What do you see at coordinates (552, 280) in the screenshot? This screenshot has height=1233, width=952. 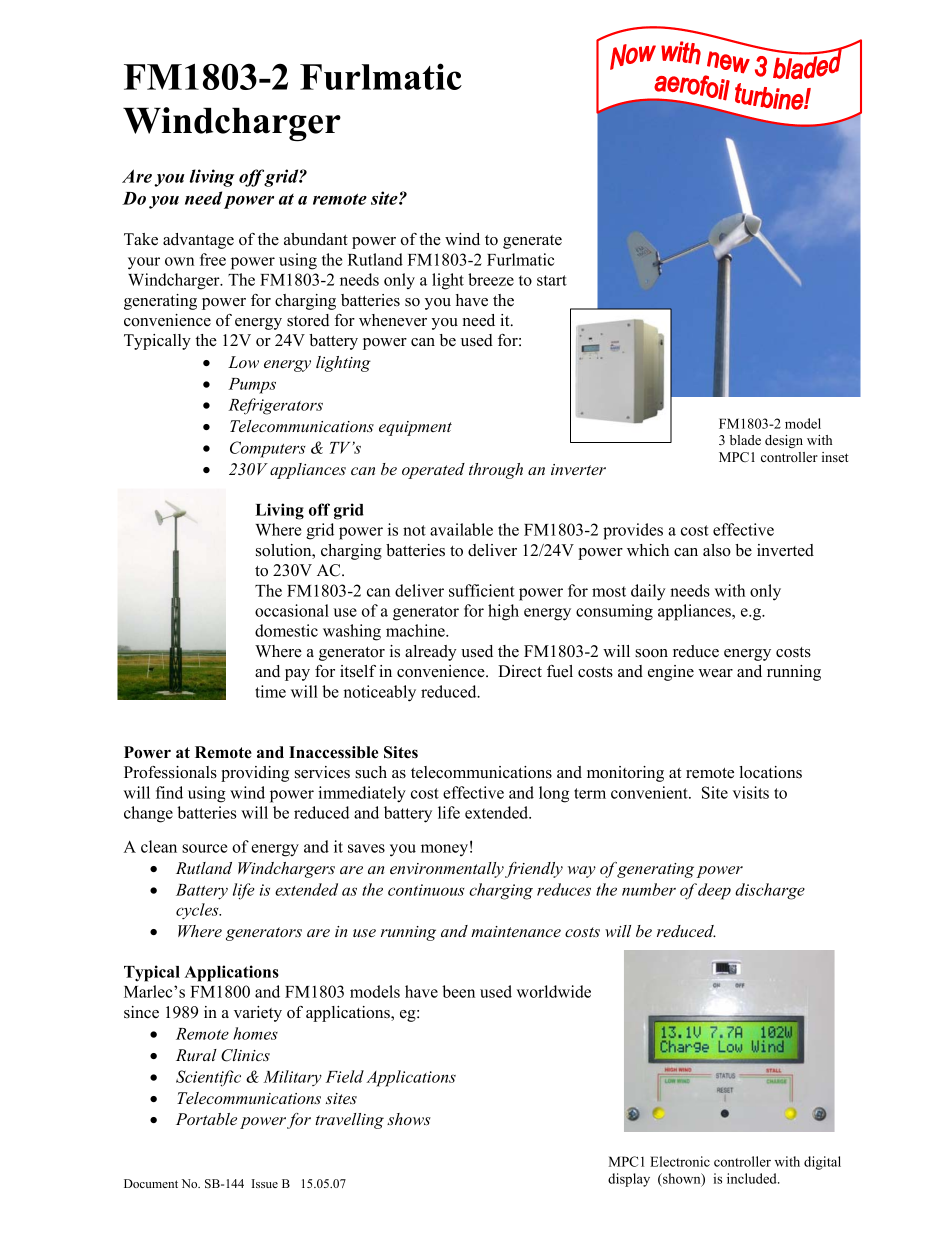 I see `start` at bounding box center [552, 280].
